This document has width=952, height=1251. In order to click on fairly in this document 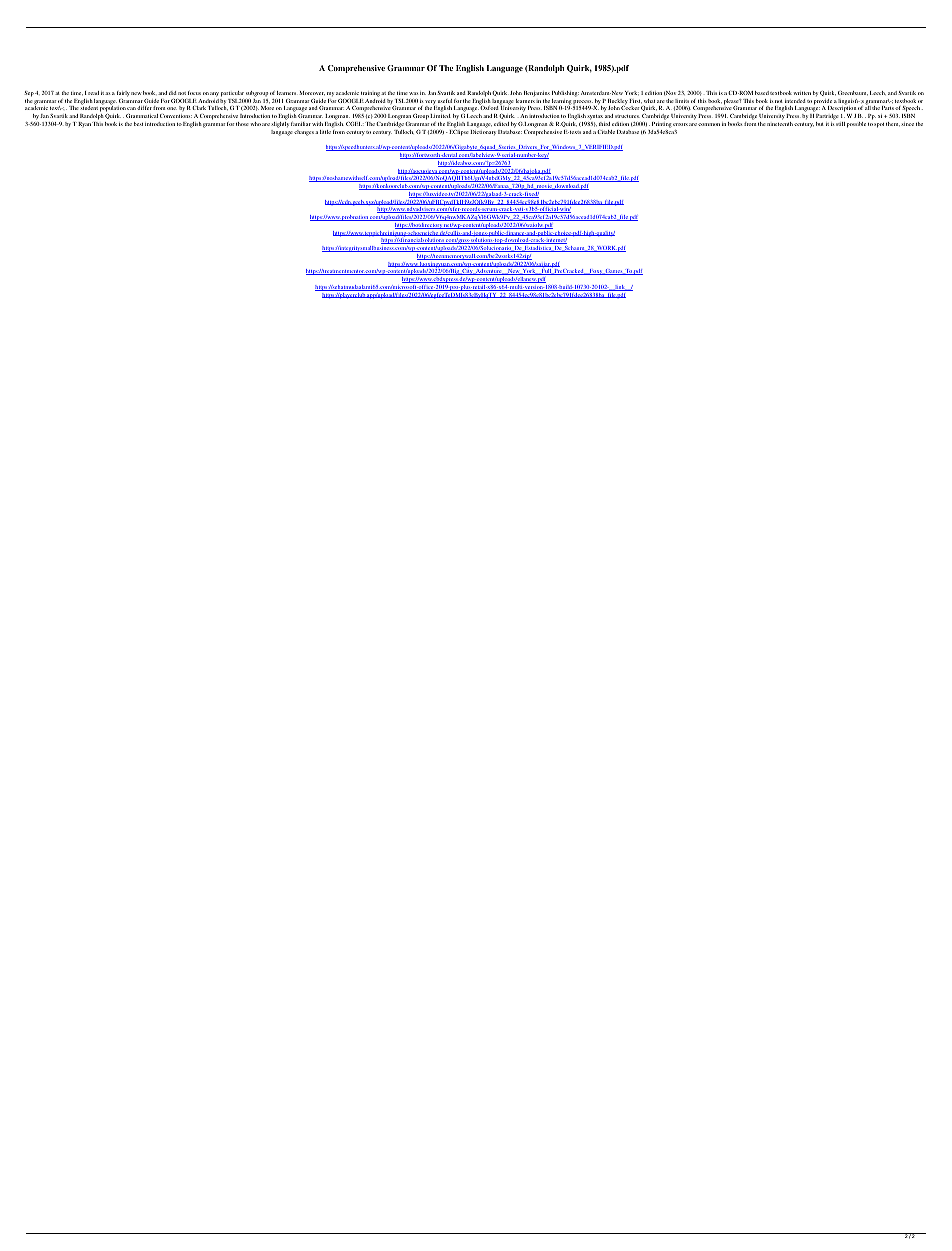, I will do `click(123, 94)`.
